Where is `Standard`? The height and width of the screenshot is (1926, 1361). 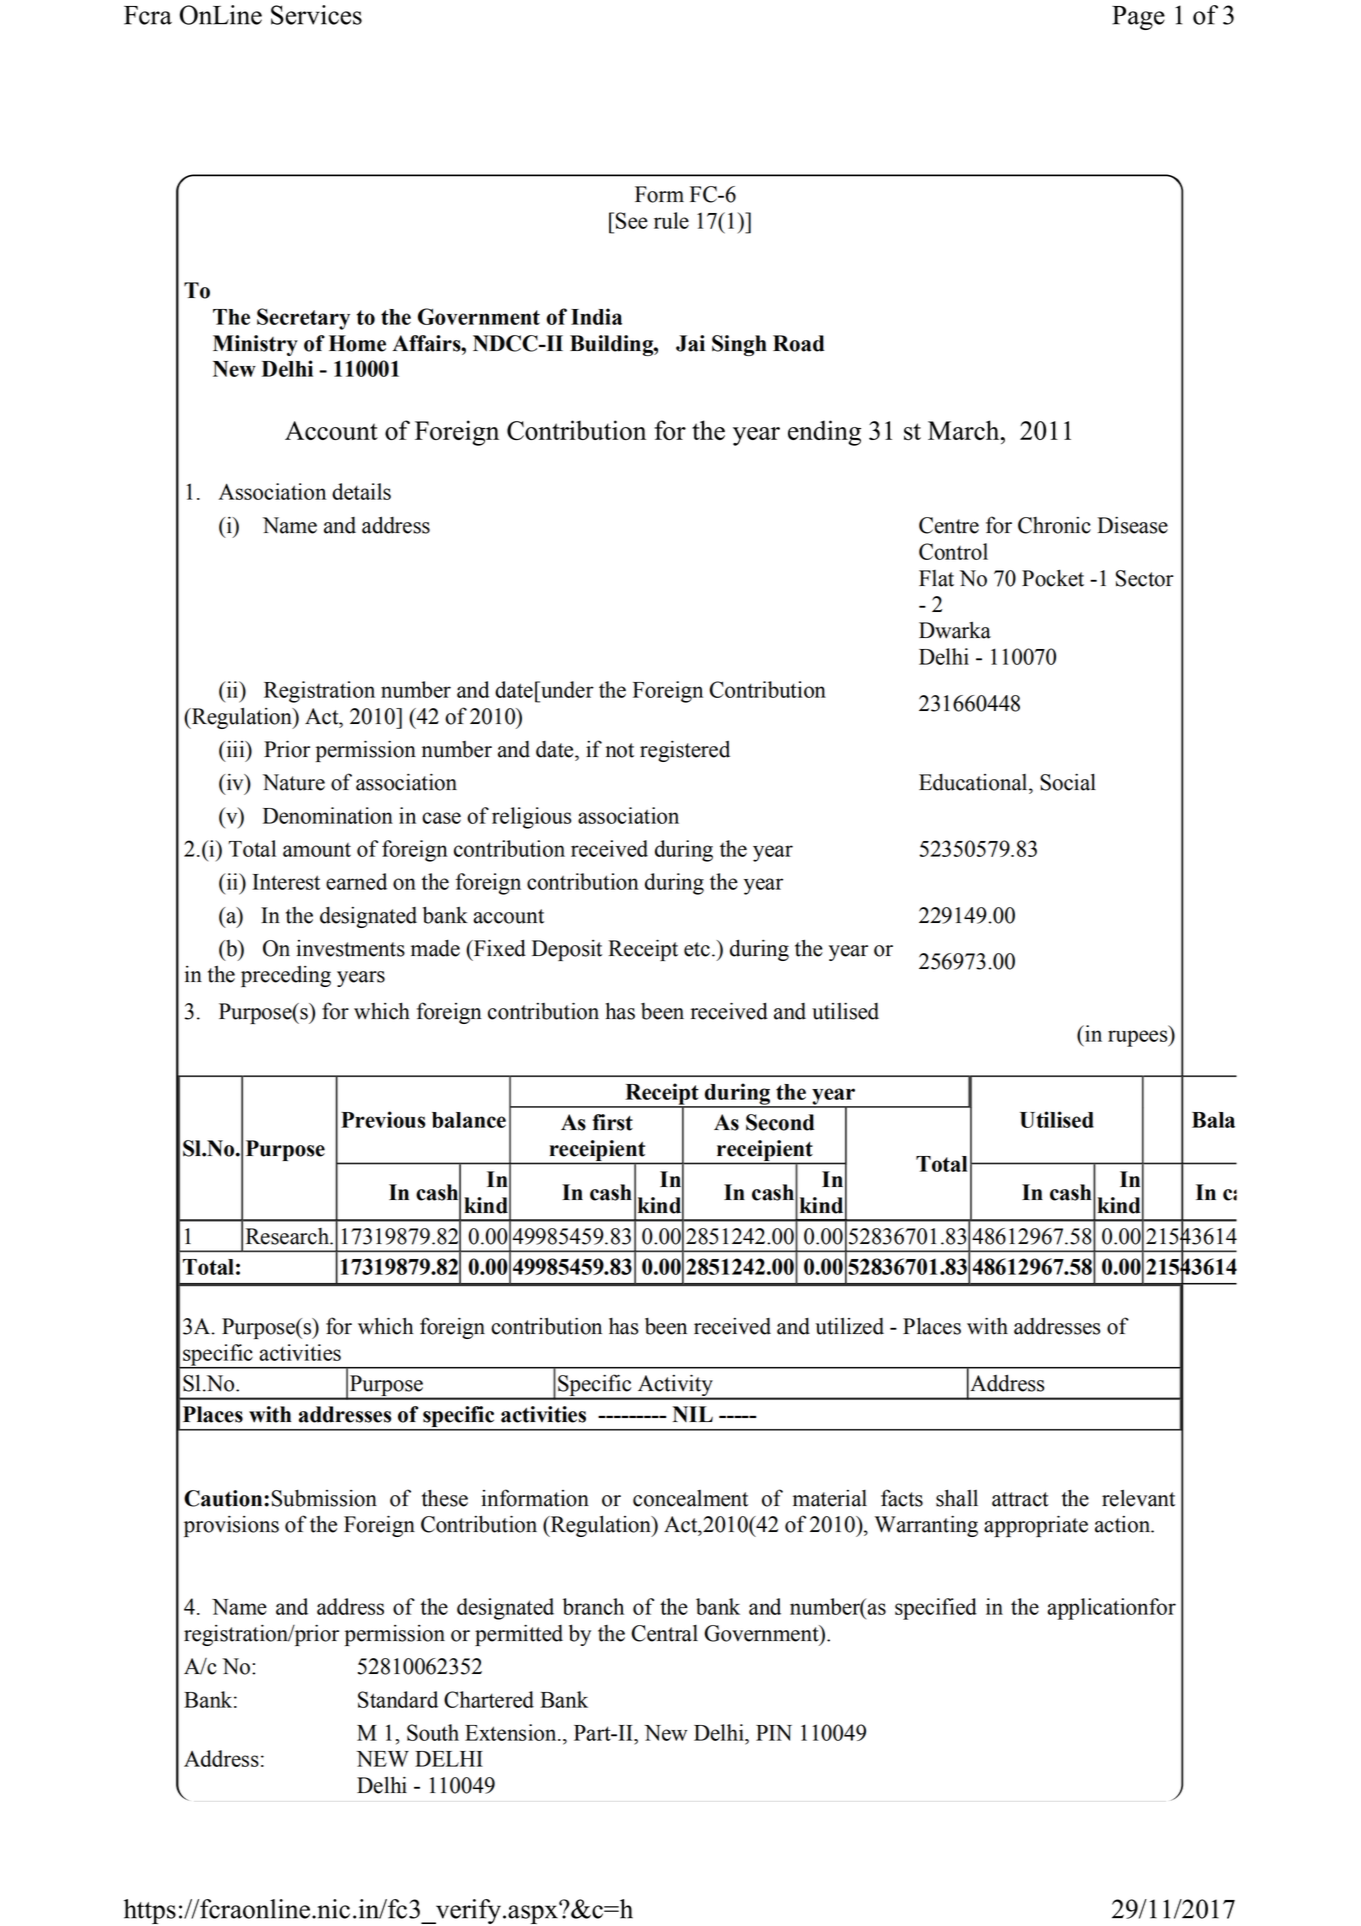
Standard is located at coordinates (398, 1699).
